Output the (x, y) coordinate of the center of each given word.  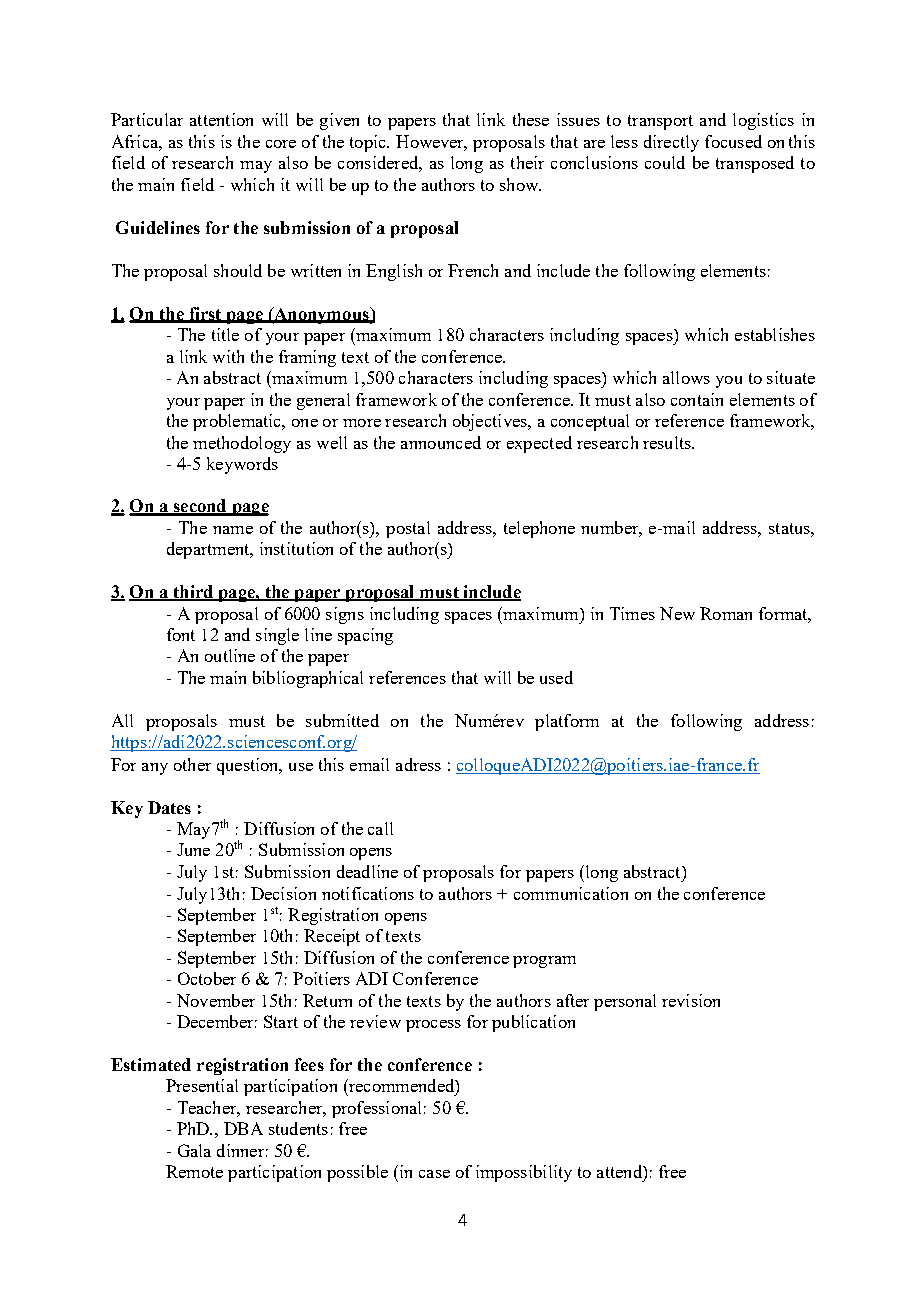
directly (671, 143)
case (434, 1174)
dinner (240, 1150)
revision (691, 1000)
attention (221, 119)
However (431, 143)
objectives (491, 422)
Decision (283, 893)
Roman (726, 613)
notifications (368, 893)
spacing (365, 636)
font (181, 634)
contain (697, 399)
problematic (238, 422)
